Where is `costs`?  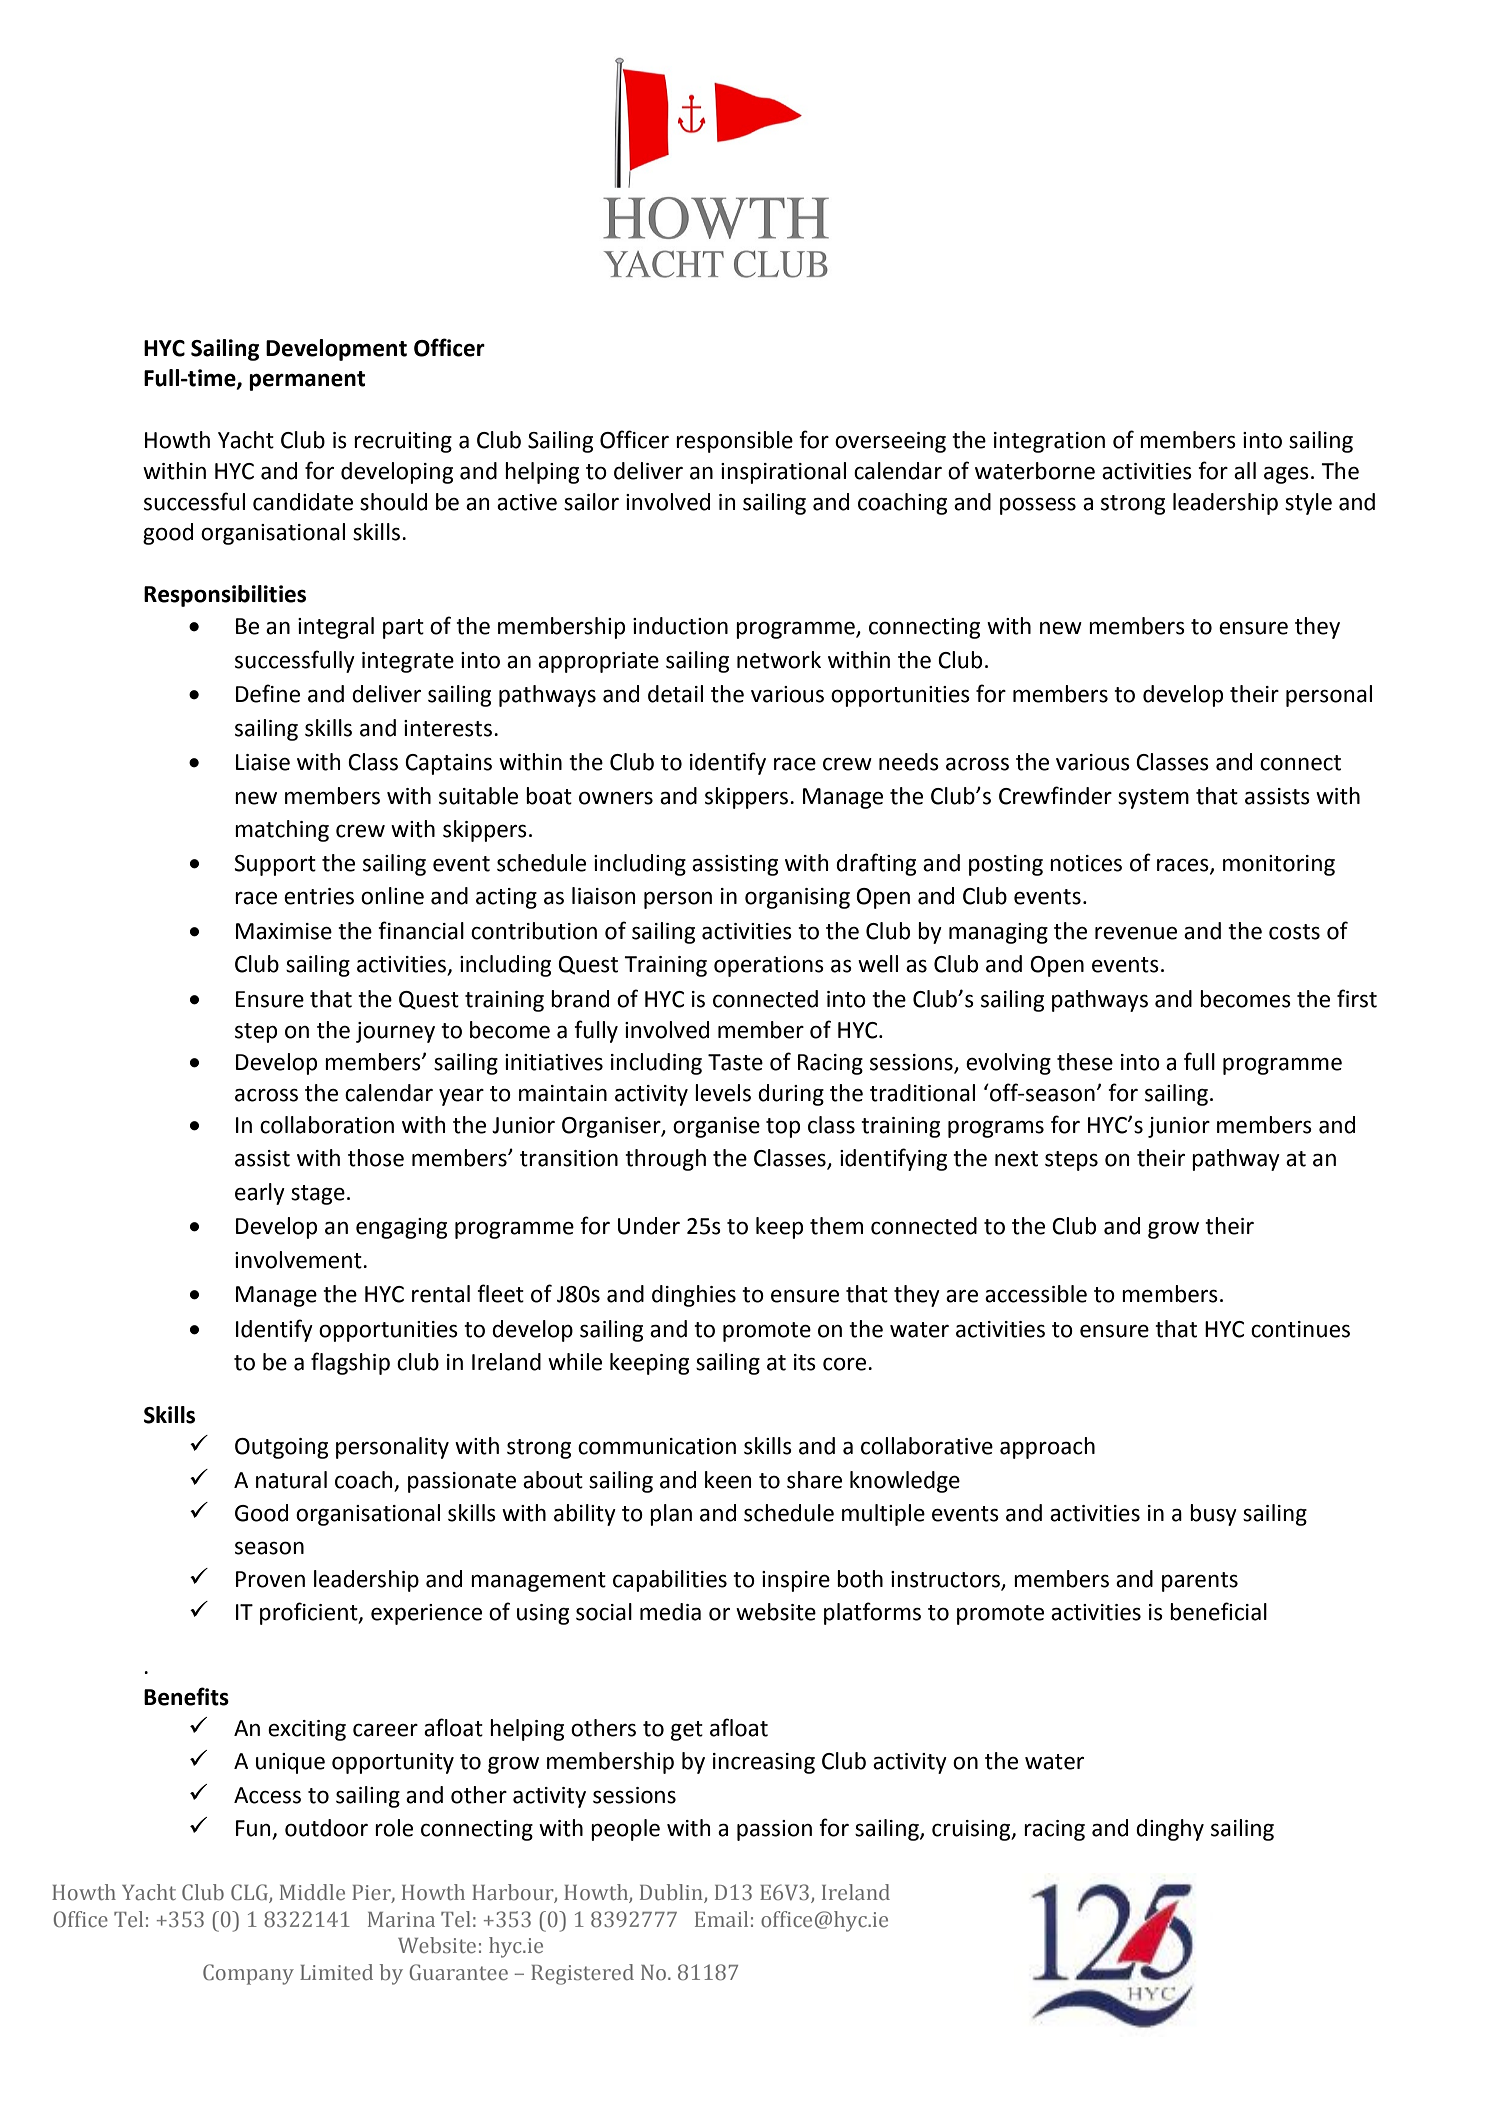 costs is located at coordinates (1294, 932).
